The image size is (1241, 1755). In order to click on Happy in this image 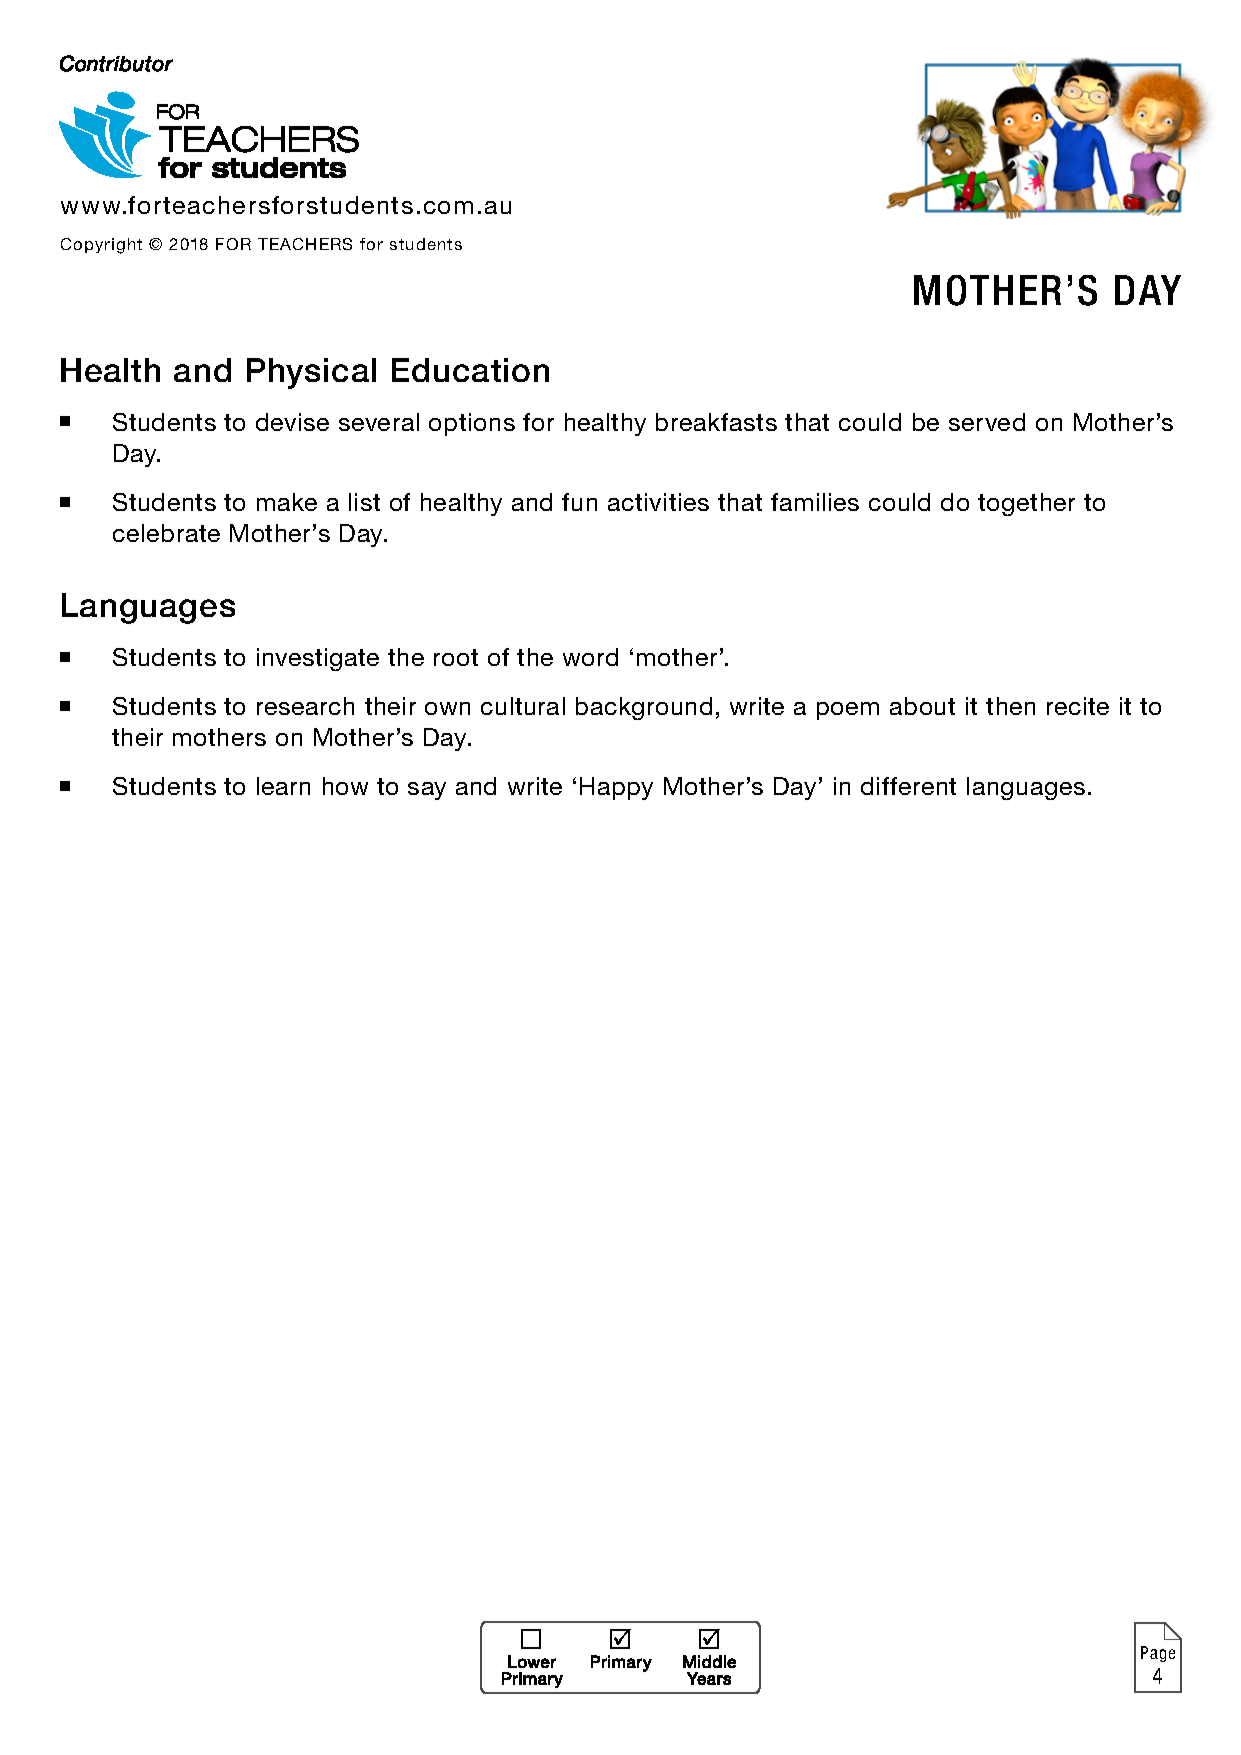, I will do `click(616, 788)`.
